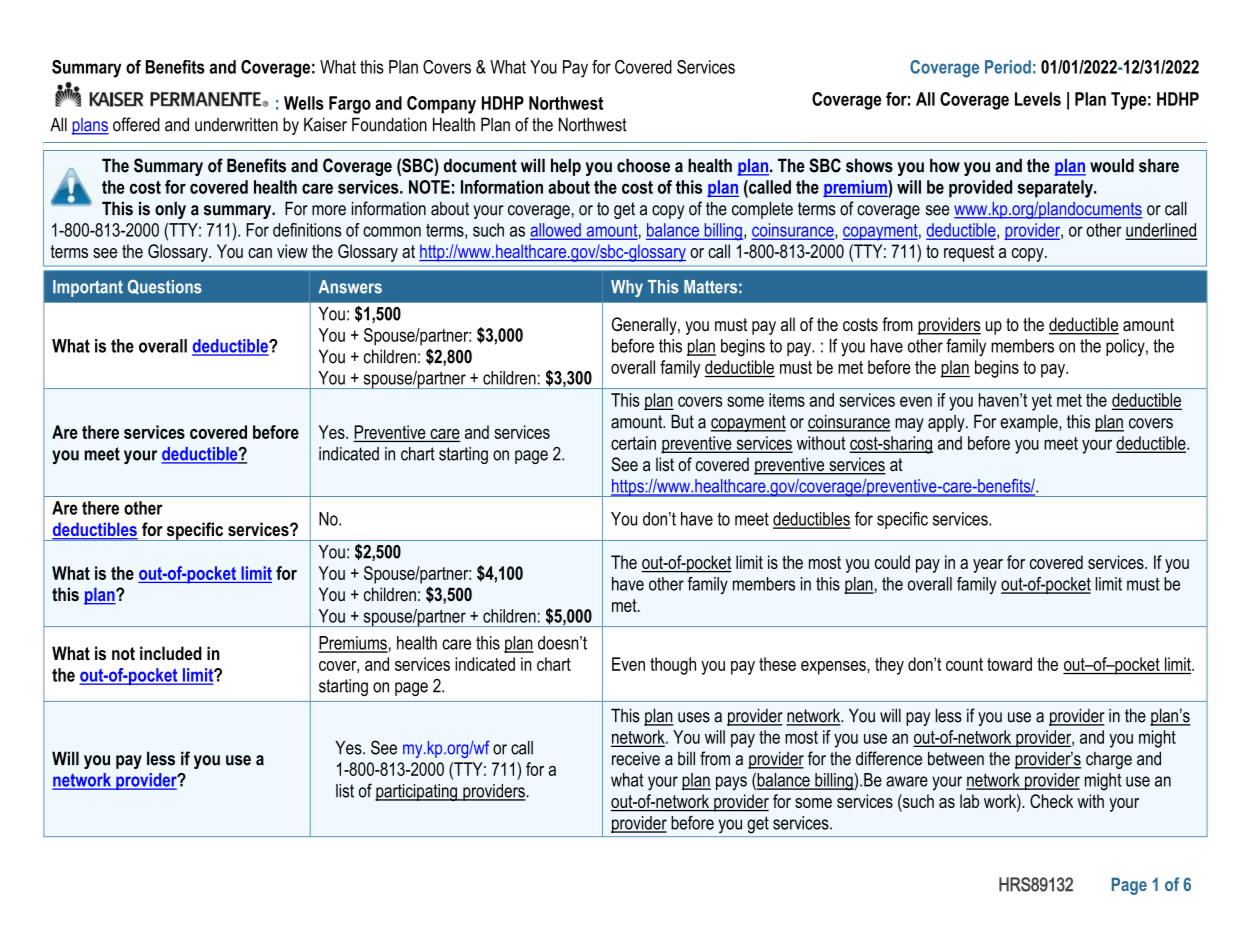 The image size is (1233, 952). I want to click on But, so click(682, 421).
